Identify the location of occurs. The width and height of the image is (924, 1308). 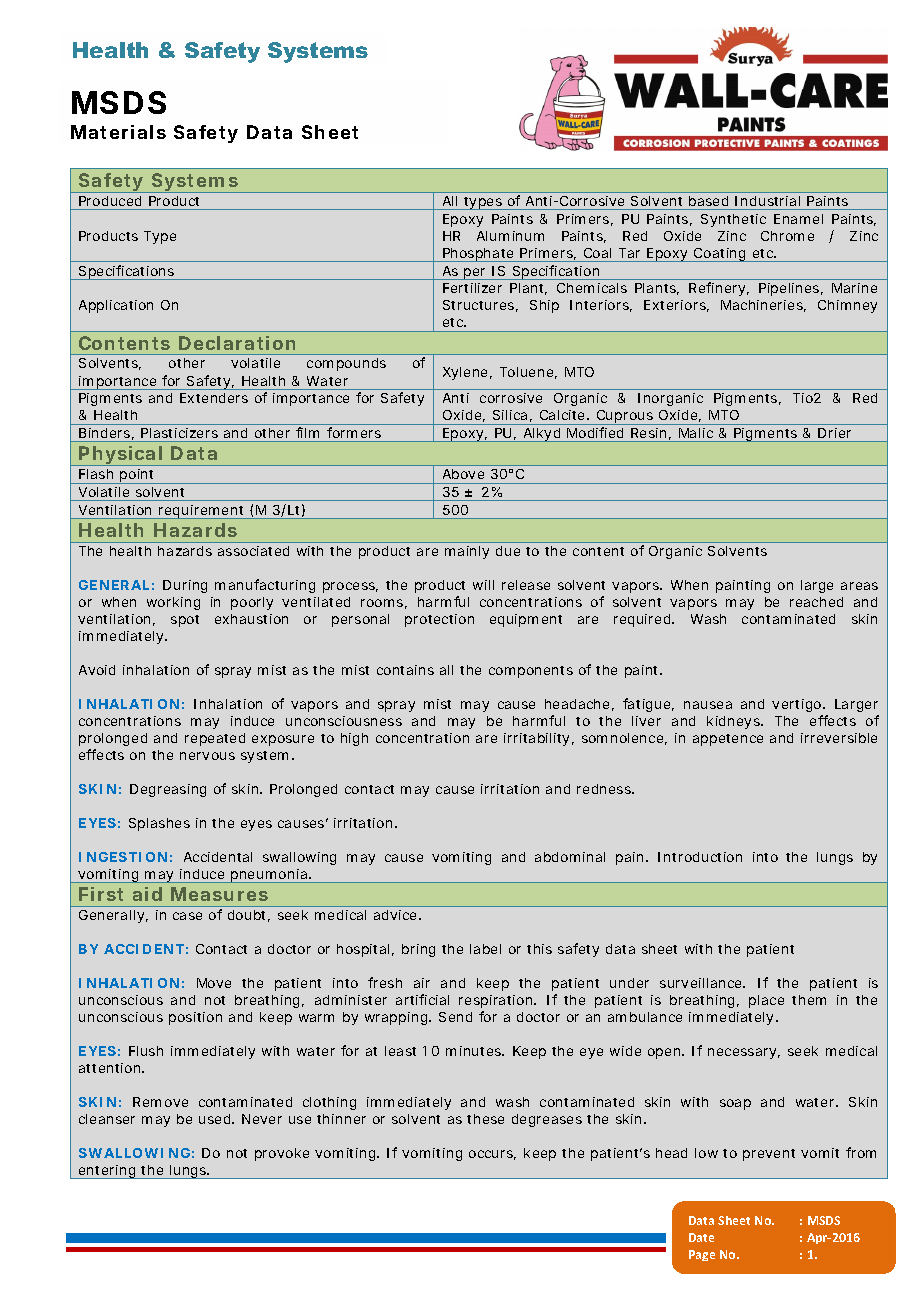
(492, 1155).
